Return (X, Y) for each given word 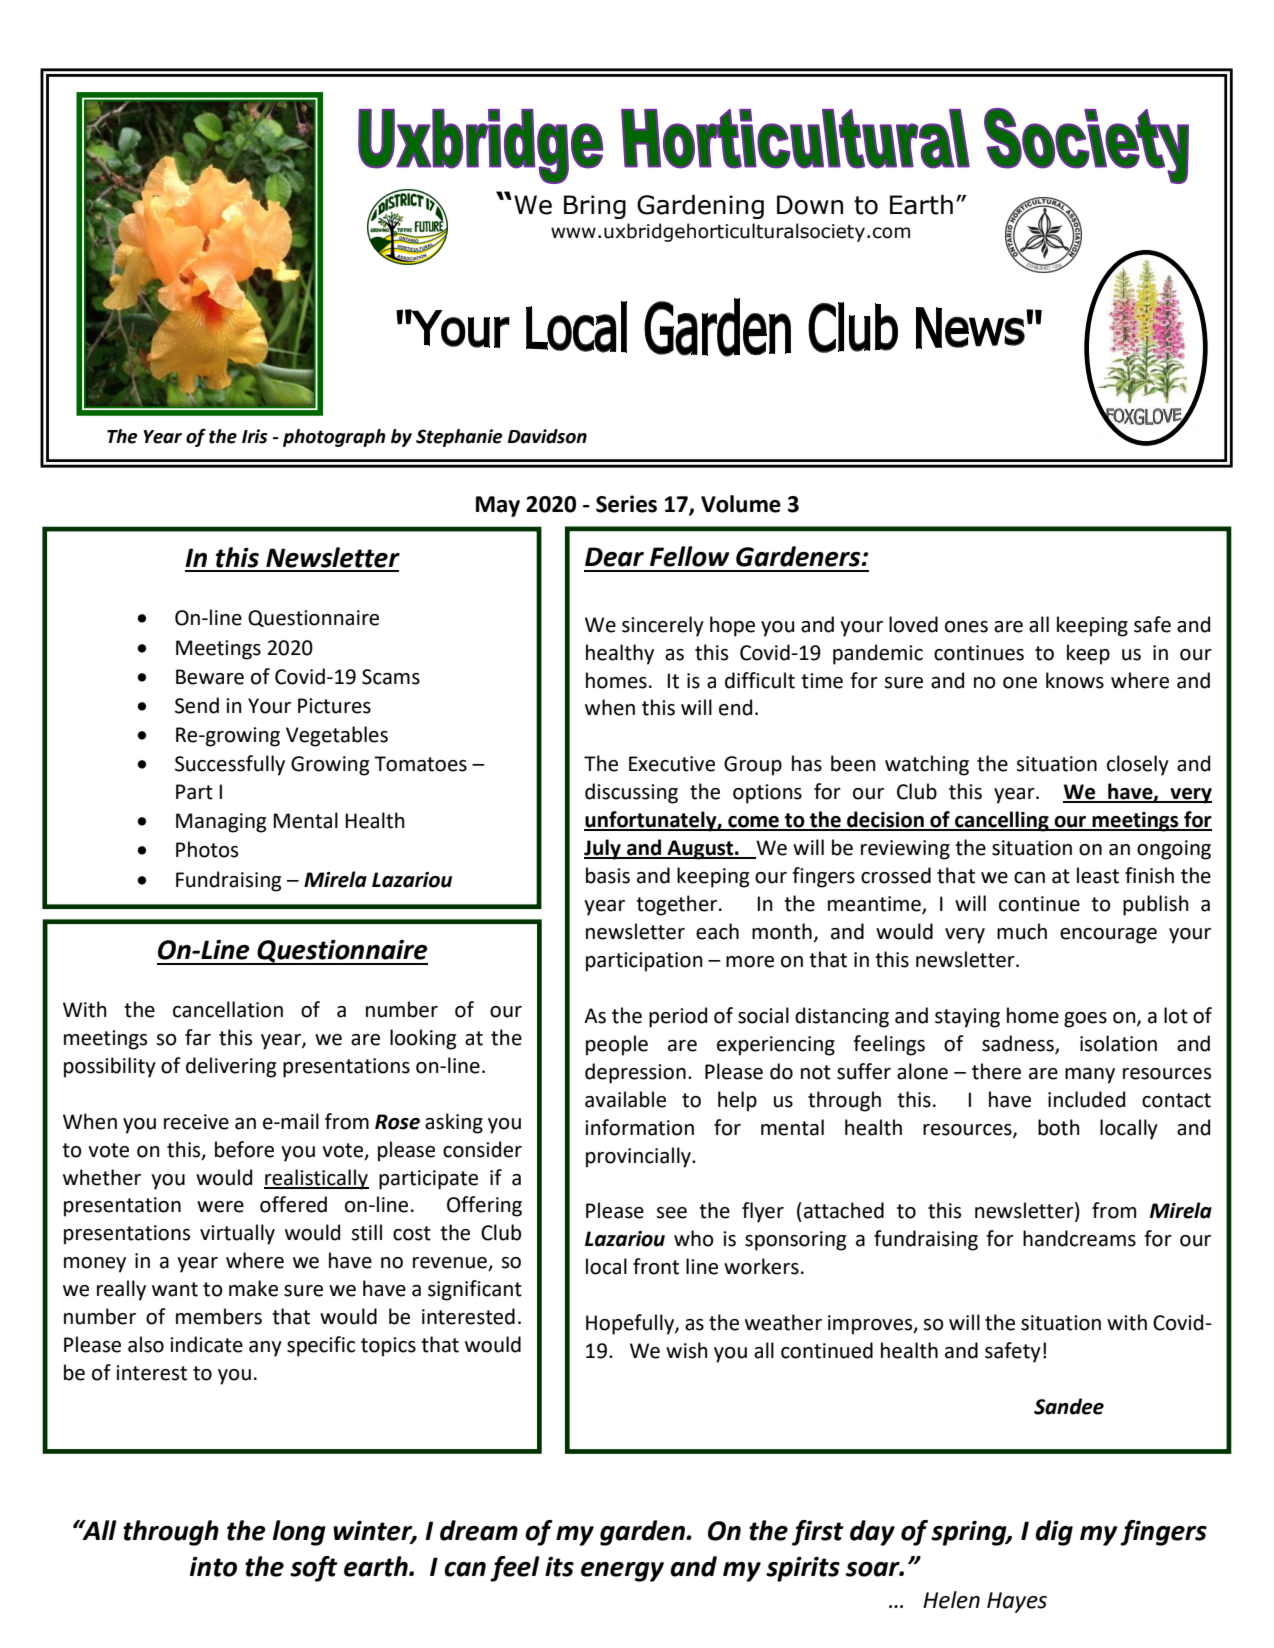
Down (810, 205)
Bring (595, 207)
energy (622, 1572)
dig (1054, 1533)
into (213, 1567)
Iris (255, 436)
